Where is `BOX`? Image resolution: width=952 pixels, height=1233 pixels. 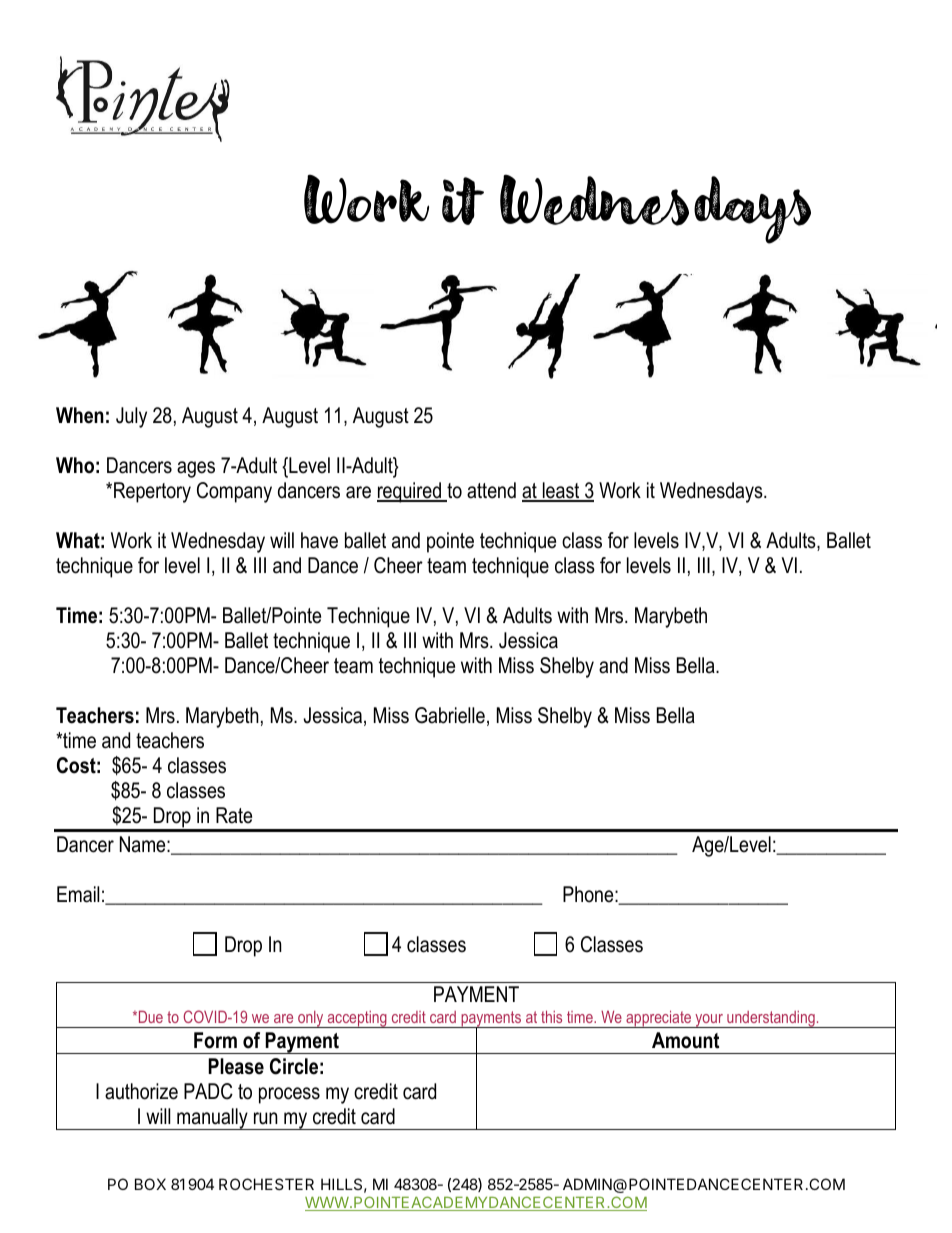 BOX is located at coordinates (150, 1184).
